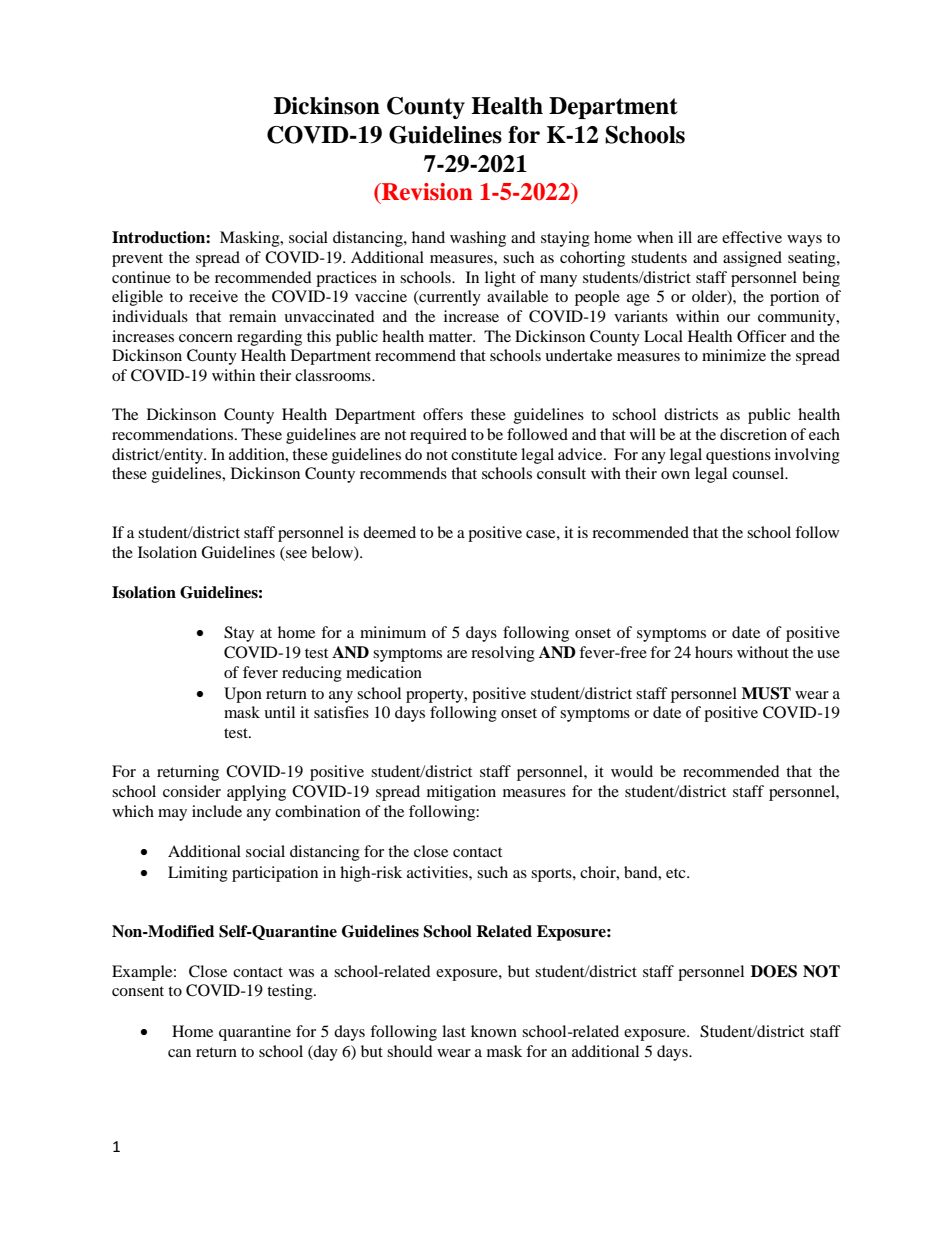 The image size is (952, 1233). I want to click on known, so click(494, 1031).
